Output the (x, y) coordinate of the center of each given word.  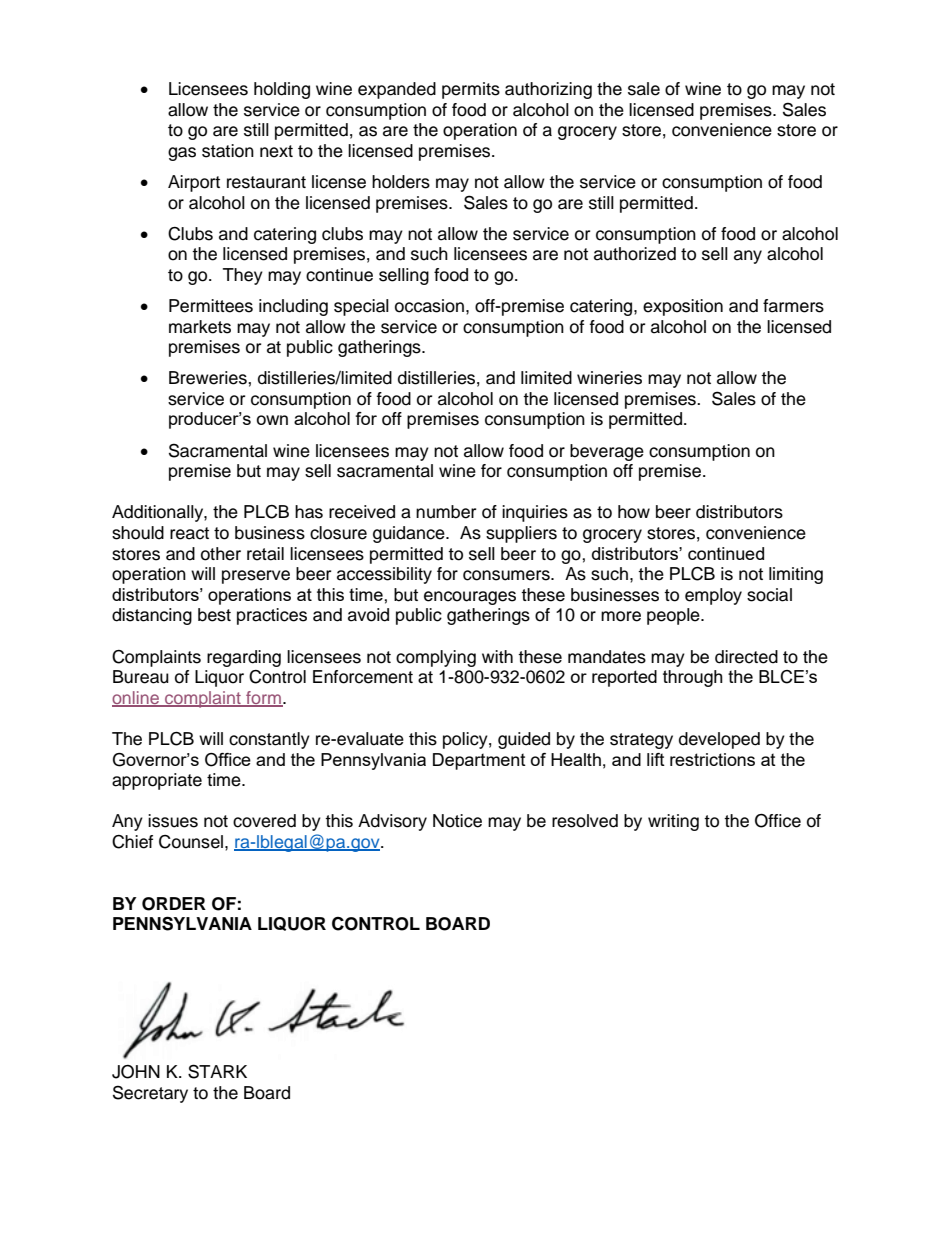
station (228, 151)
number (446, 512)
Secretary (150, 1094)
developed (719, 740)
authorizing (548, 90)
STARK (217, 1071)
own (272, 420)
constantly (269, 740)
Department (479, 761)
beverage (607, 452)
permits (471, 90)
